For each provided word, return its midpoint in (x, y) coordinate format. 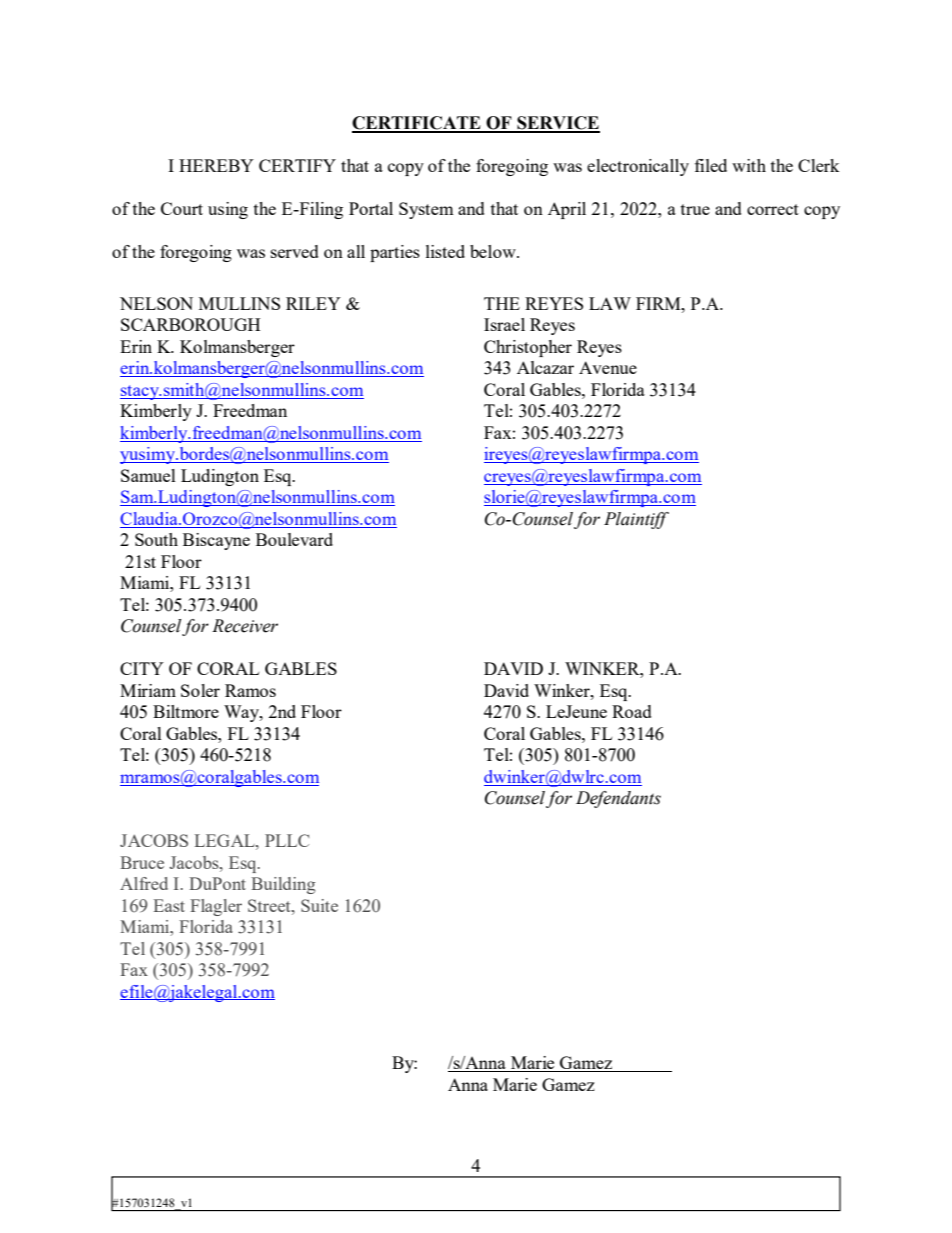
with (749, 165)
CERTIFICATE (417, 124)
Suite (319, 905)
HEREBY (216, 165)
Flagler (216, 907)
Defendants (618, 799)
